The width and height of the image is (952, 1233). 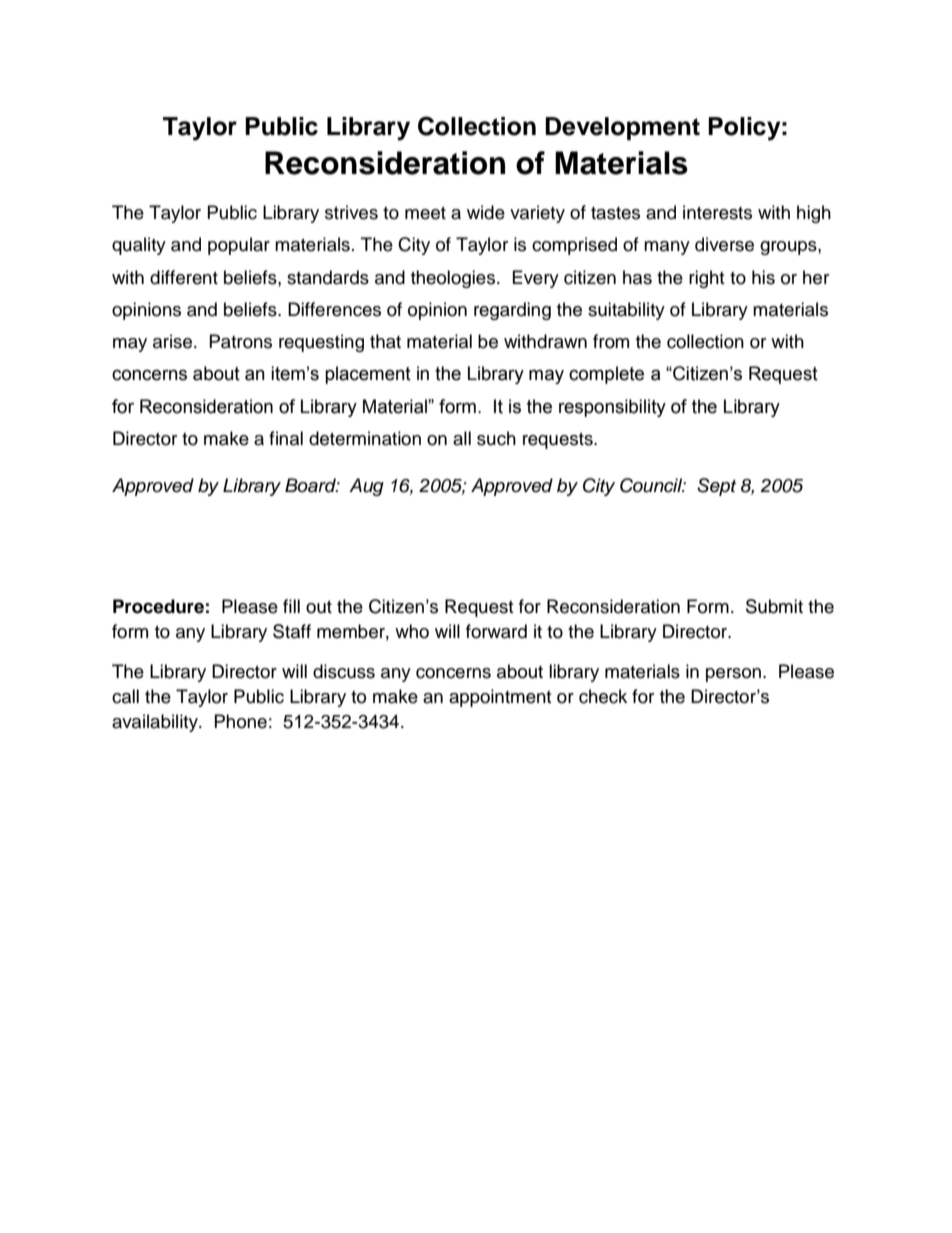 I want to click on Sept, so click(x=716, y=487).
